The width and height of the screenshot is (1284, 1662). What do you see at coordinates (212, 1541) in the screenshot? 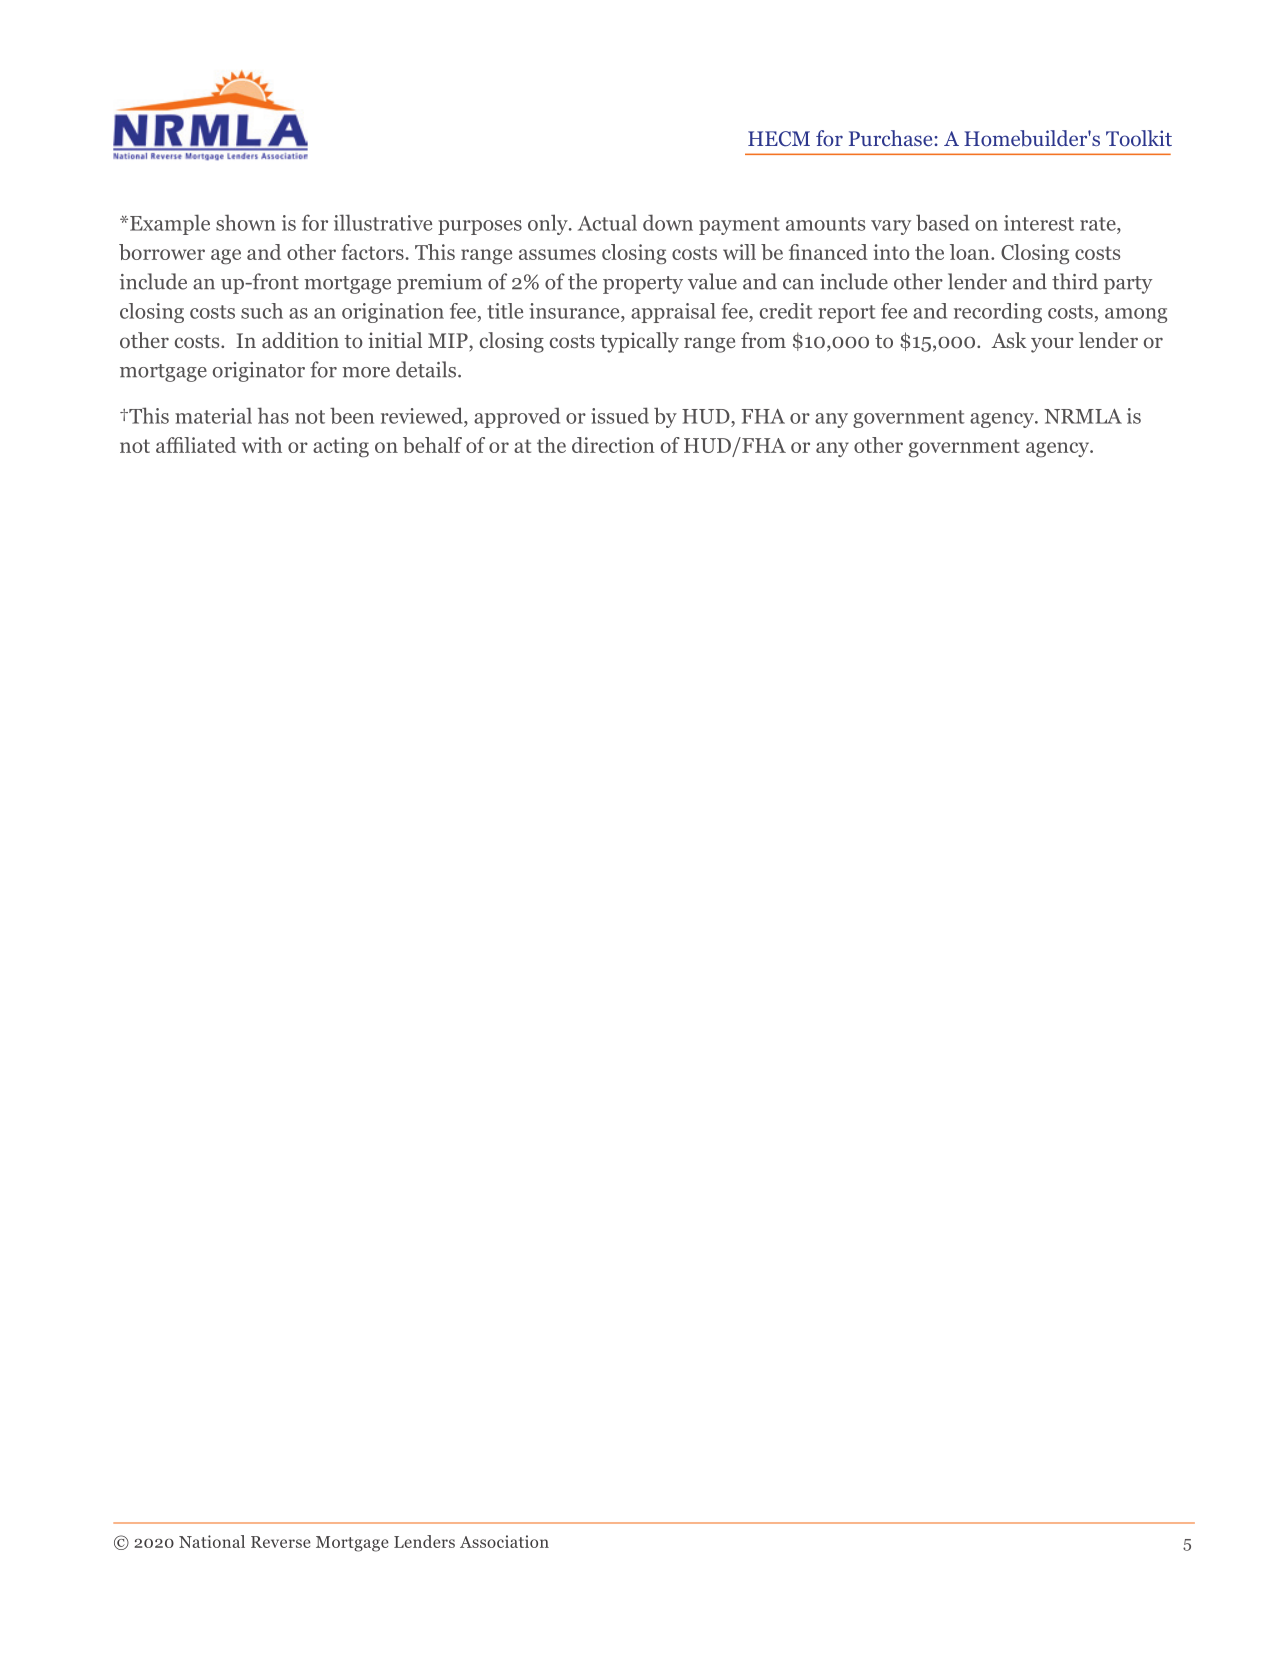
I see `National` at bounding box center [212, 1541].
